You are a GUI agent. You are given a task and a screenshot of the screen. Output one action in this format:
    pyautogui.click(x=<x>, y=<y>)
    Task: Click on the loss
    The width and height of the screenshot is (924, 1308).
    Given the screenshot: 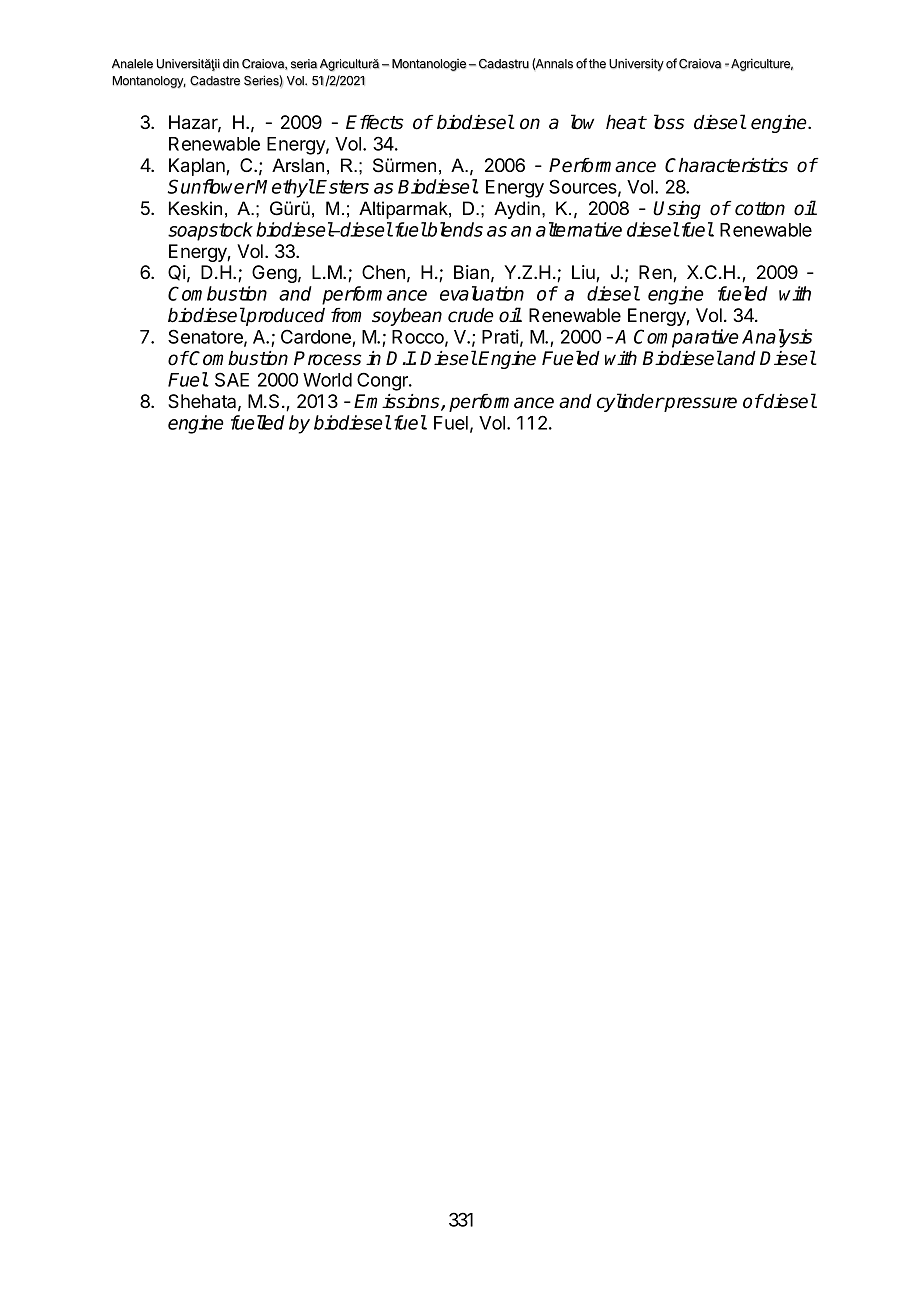 What is the action you would take?
    pyautogui.click(x=669, y=122)
